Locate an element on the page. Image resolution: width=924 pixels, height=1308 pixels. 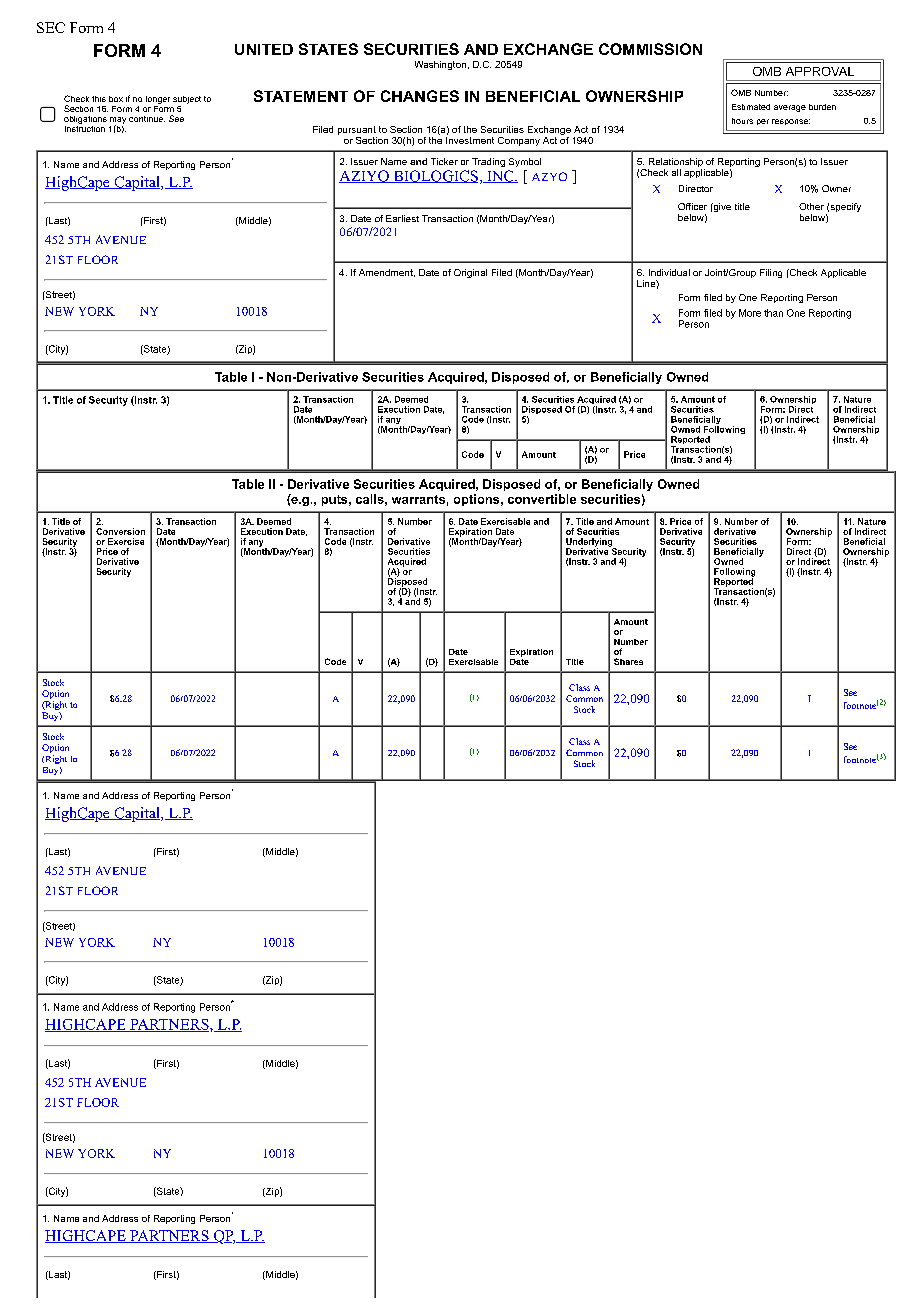
Shares is located at coordinates (628, 661).
